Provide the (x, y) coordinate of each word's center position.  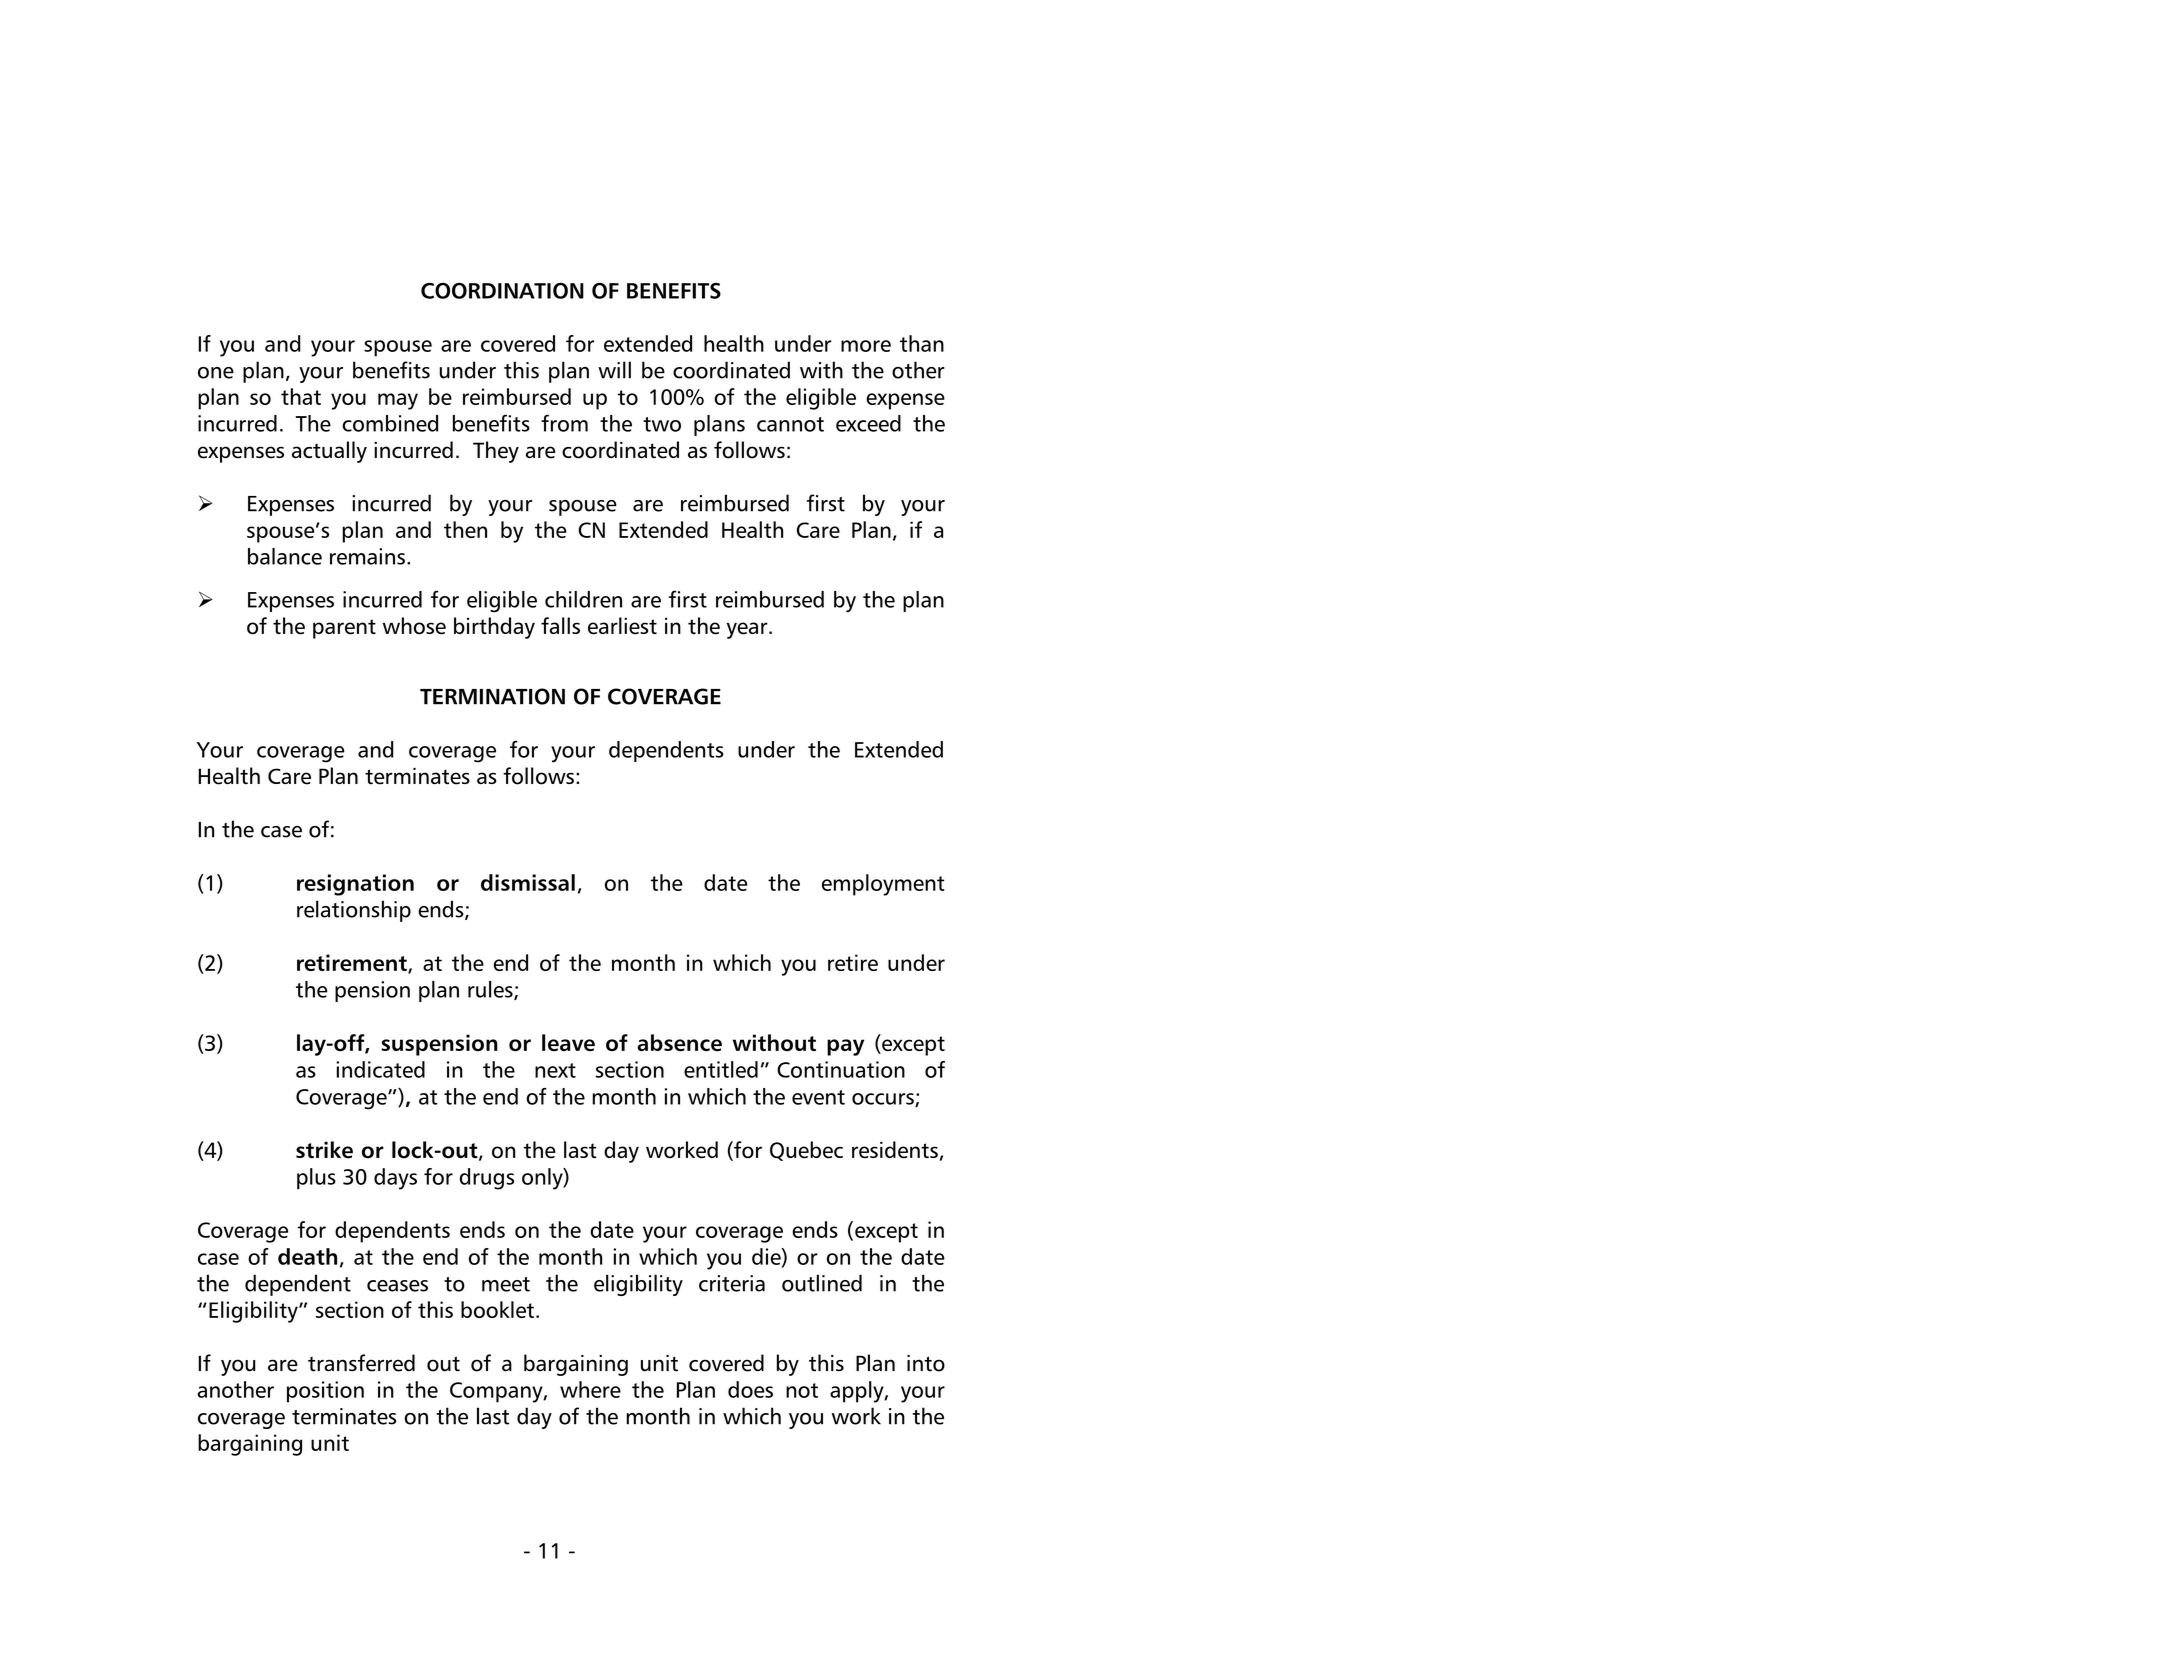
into (926, 1363)
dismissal (528, 882)
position (325, 1392)
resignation (355, 885)
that (301, 396)
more (866, 346)
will (614, 370)
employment (883, 885)
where (590, 1389)
